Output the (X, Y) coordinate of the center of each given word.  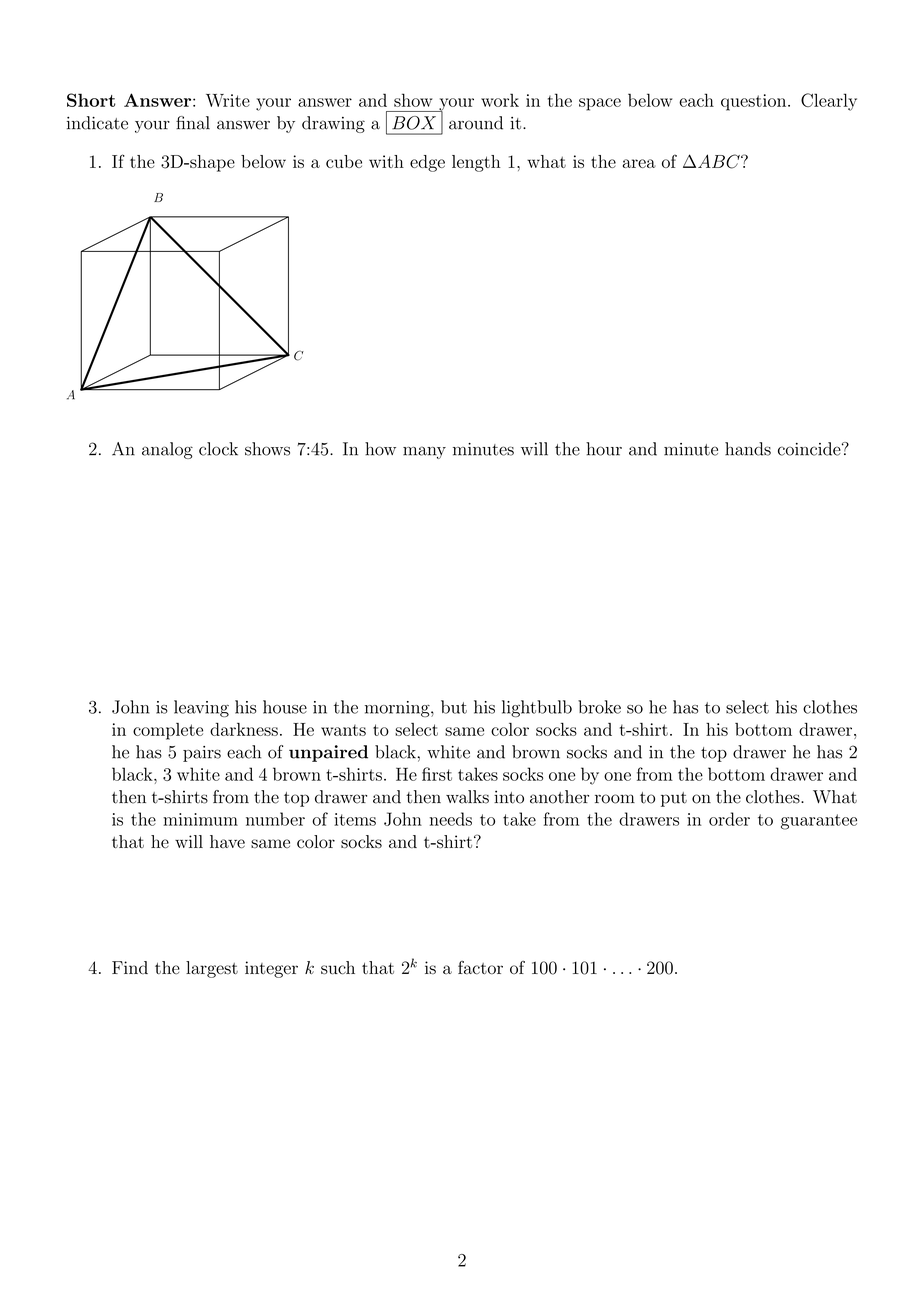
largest (212, 969)
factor (480, 968)
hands (748, 449)
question (755, 102)
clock (218, 449)
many (424, 452)
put (674, 799)
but (454, 707)
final (193, 123)
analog (167, 450)
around (476, 123)
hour (604, 449)
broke (599, 707)
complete (168, 731)
